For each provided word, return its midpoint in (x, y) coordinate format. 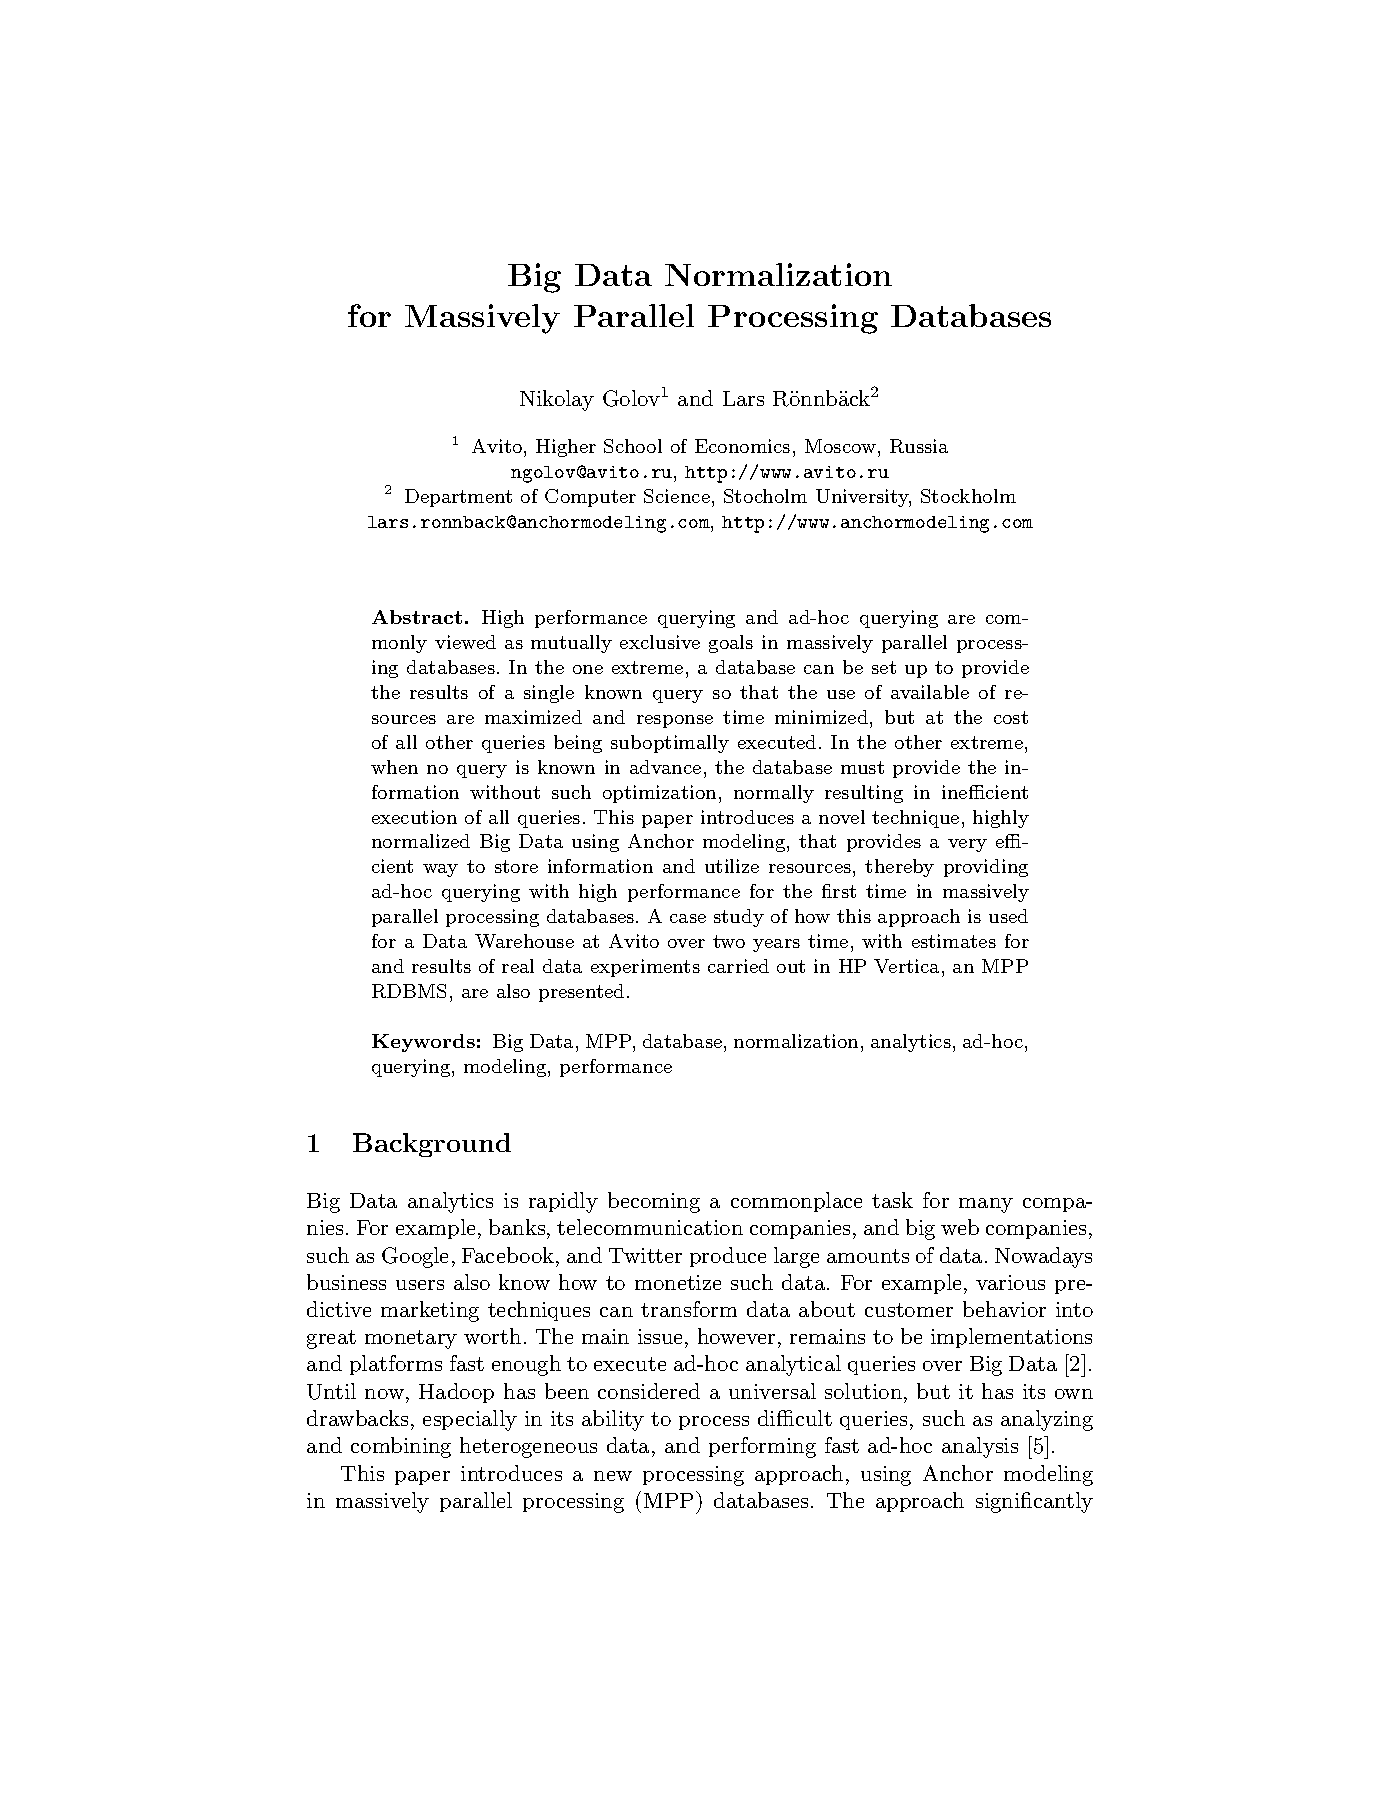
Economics (742, 446)
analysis (980, 1447)
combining (401, 1447)
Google (415, 1257)
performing (762, 1447)
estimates (954, 941)
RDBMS (409, 991)
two (729, 941)
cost (1011, 717)
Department (458, 498)
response (675, 721)
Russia (919, 446)
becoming (654, 1202)
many (986, 1205)
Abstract (417, 617)
